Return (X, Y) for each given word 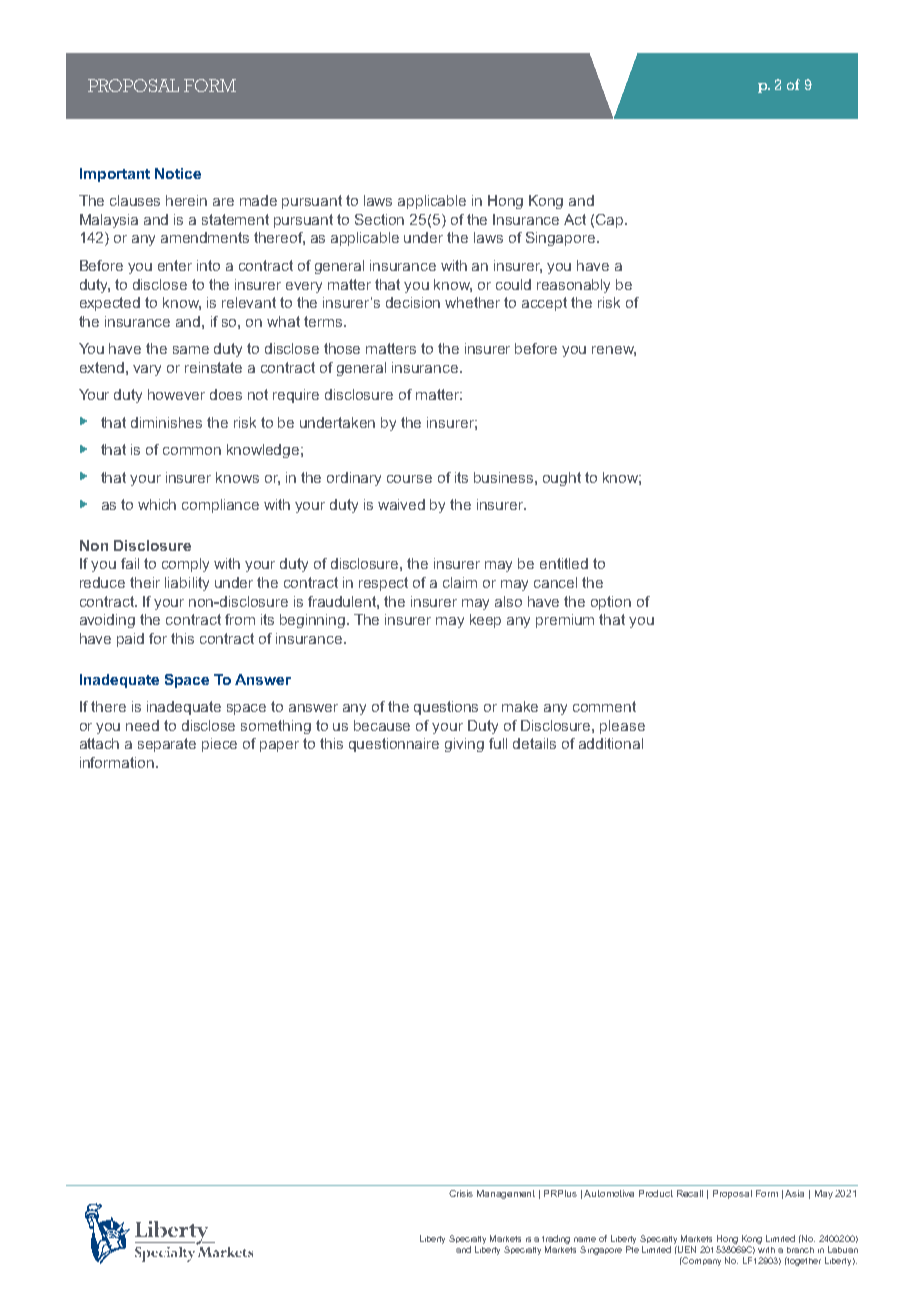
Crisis (461, 1193)
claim (460, 582)
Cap (609, 221)
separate (167, 745)
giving (464, 745)
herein (186, 200)
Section (379, 219)
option (611, 603)
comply (185, 565)
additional (611, 743)
